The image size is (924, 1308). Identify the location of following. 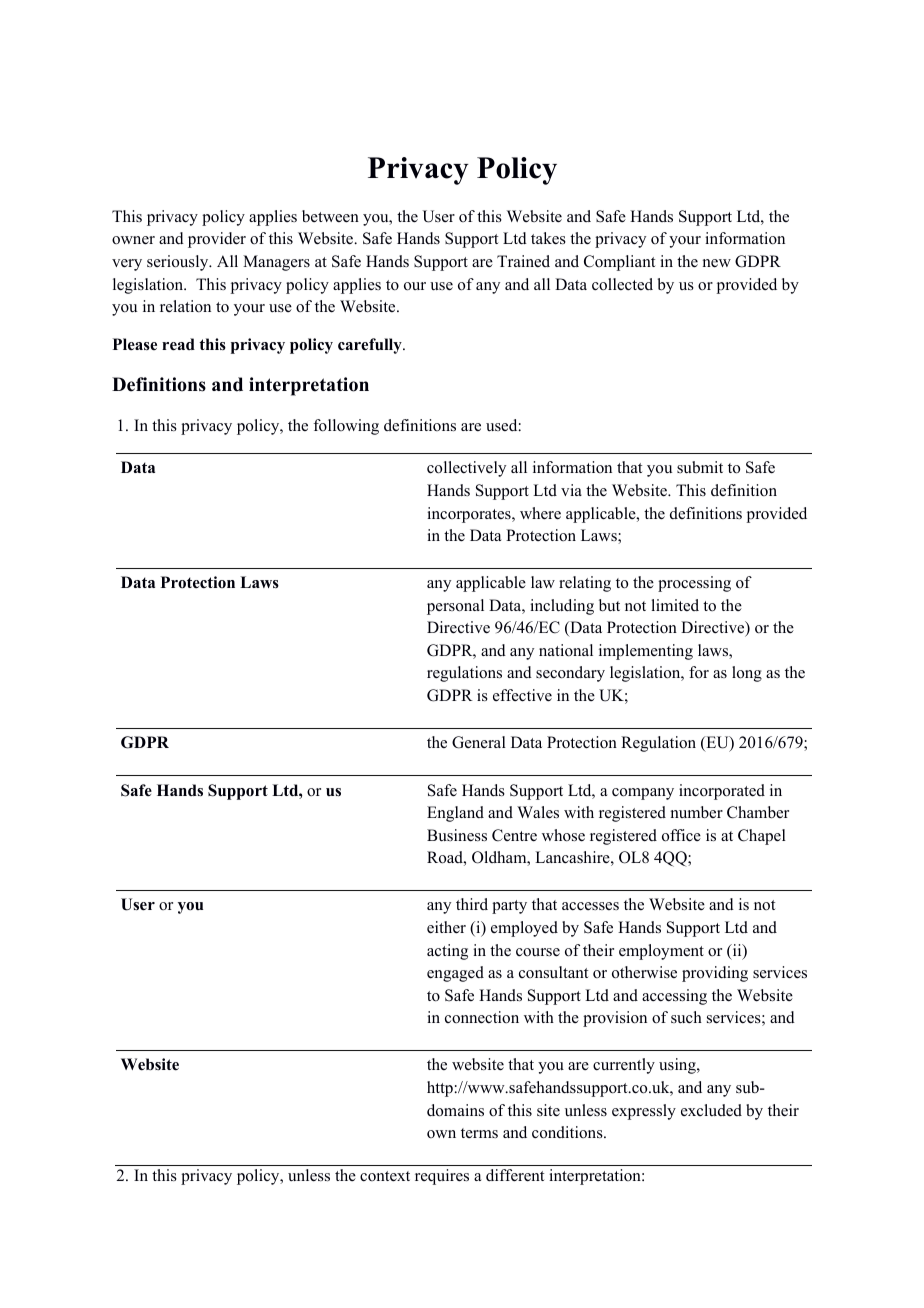
(346, 427).
